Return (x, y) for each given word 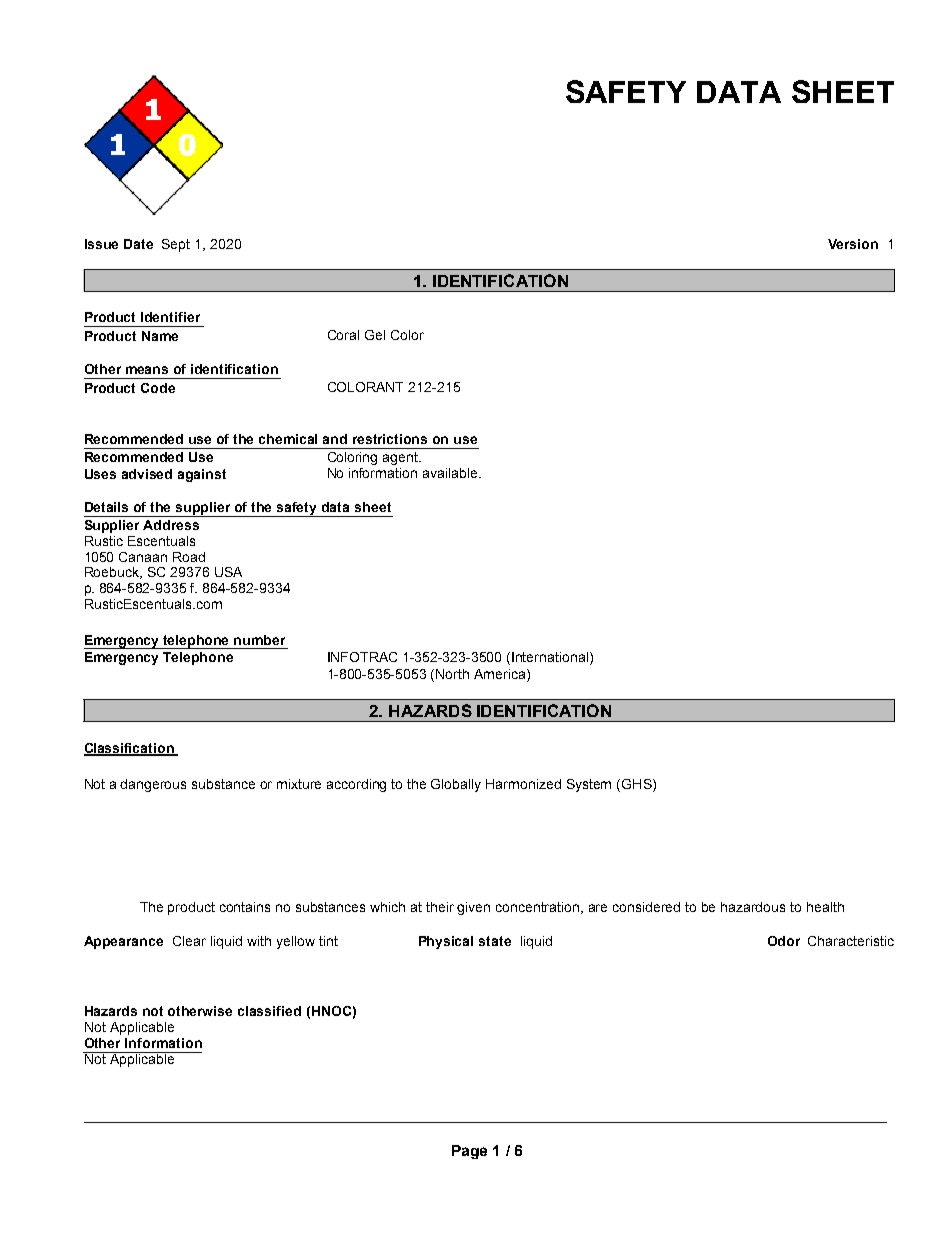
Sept (176, 245)
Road (189, 557)
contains (245, 907)
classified (269, 1011)
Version (853, 244)
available (451, 473)
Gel (375, 335)
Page (469, 1152)
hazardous (753, 907)
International (551, 658)
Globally (456, 785)
